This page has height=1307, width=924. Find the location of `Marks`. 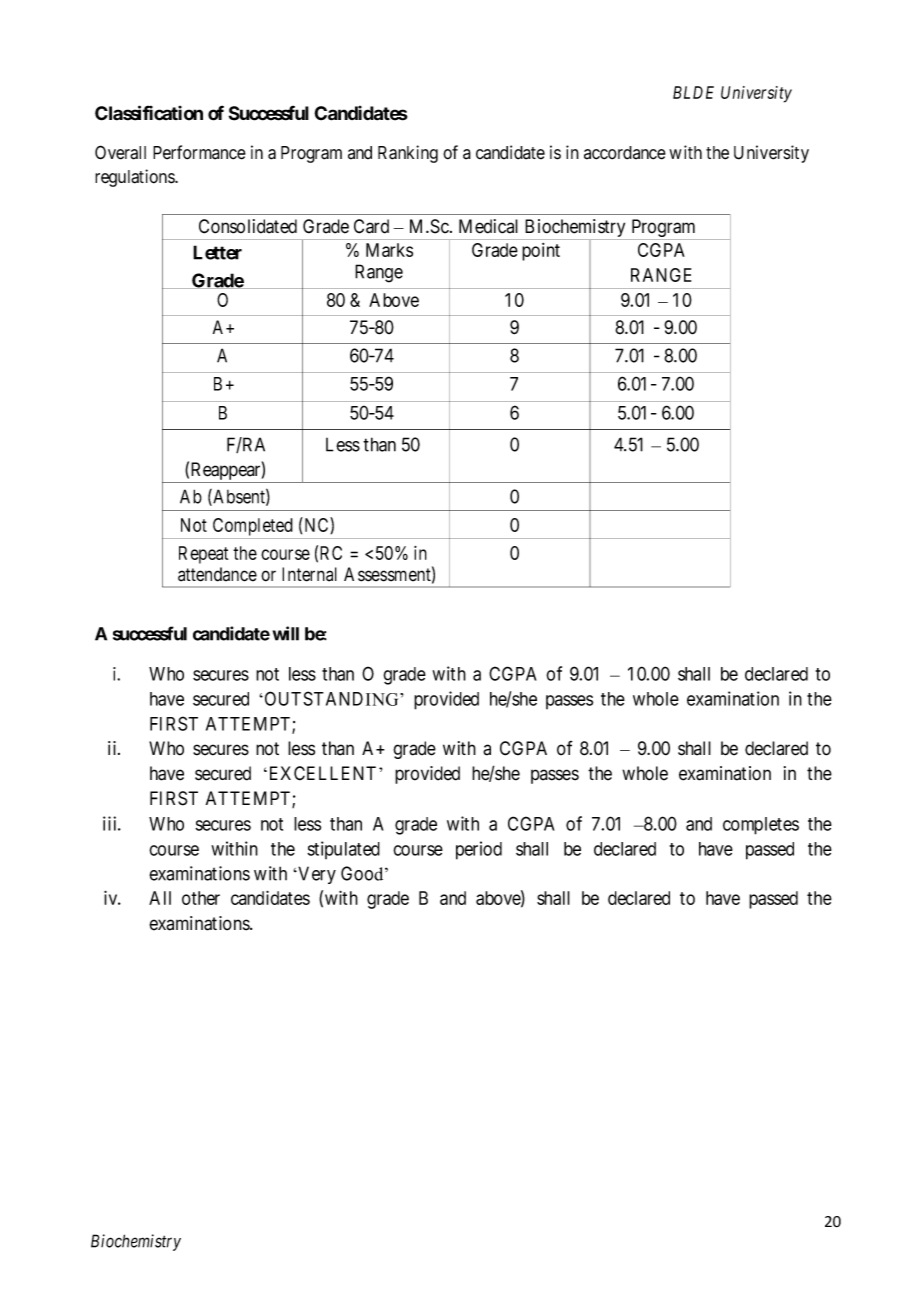

Marks is located at coordinates (389, 250).
